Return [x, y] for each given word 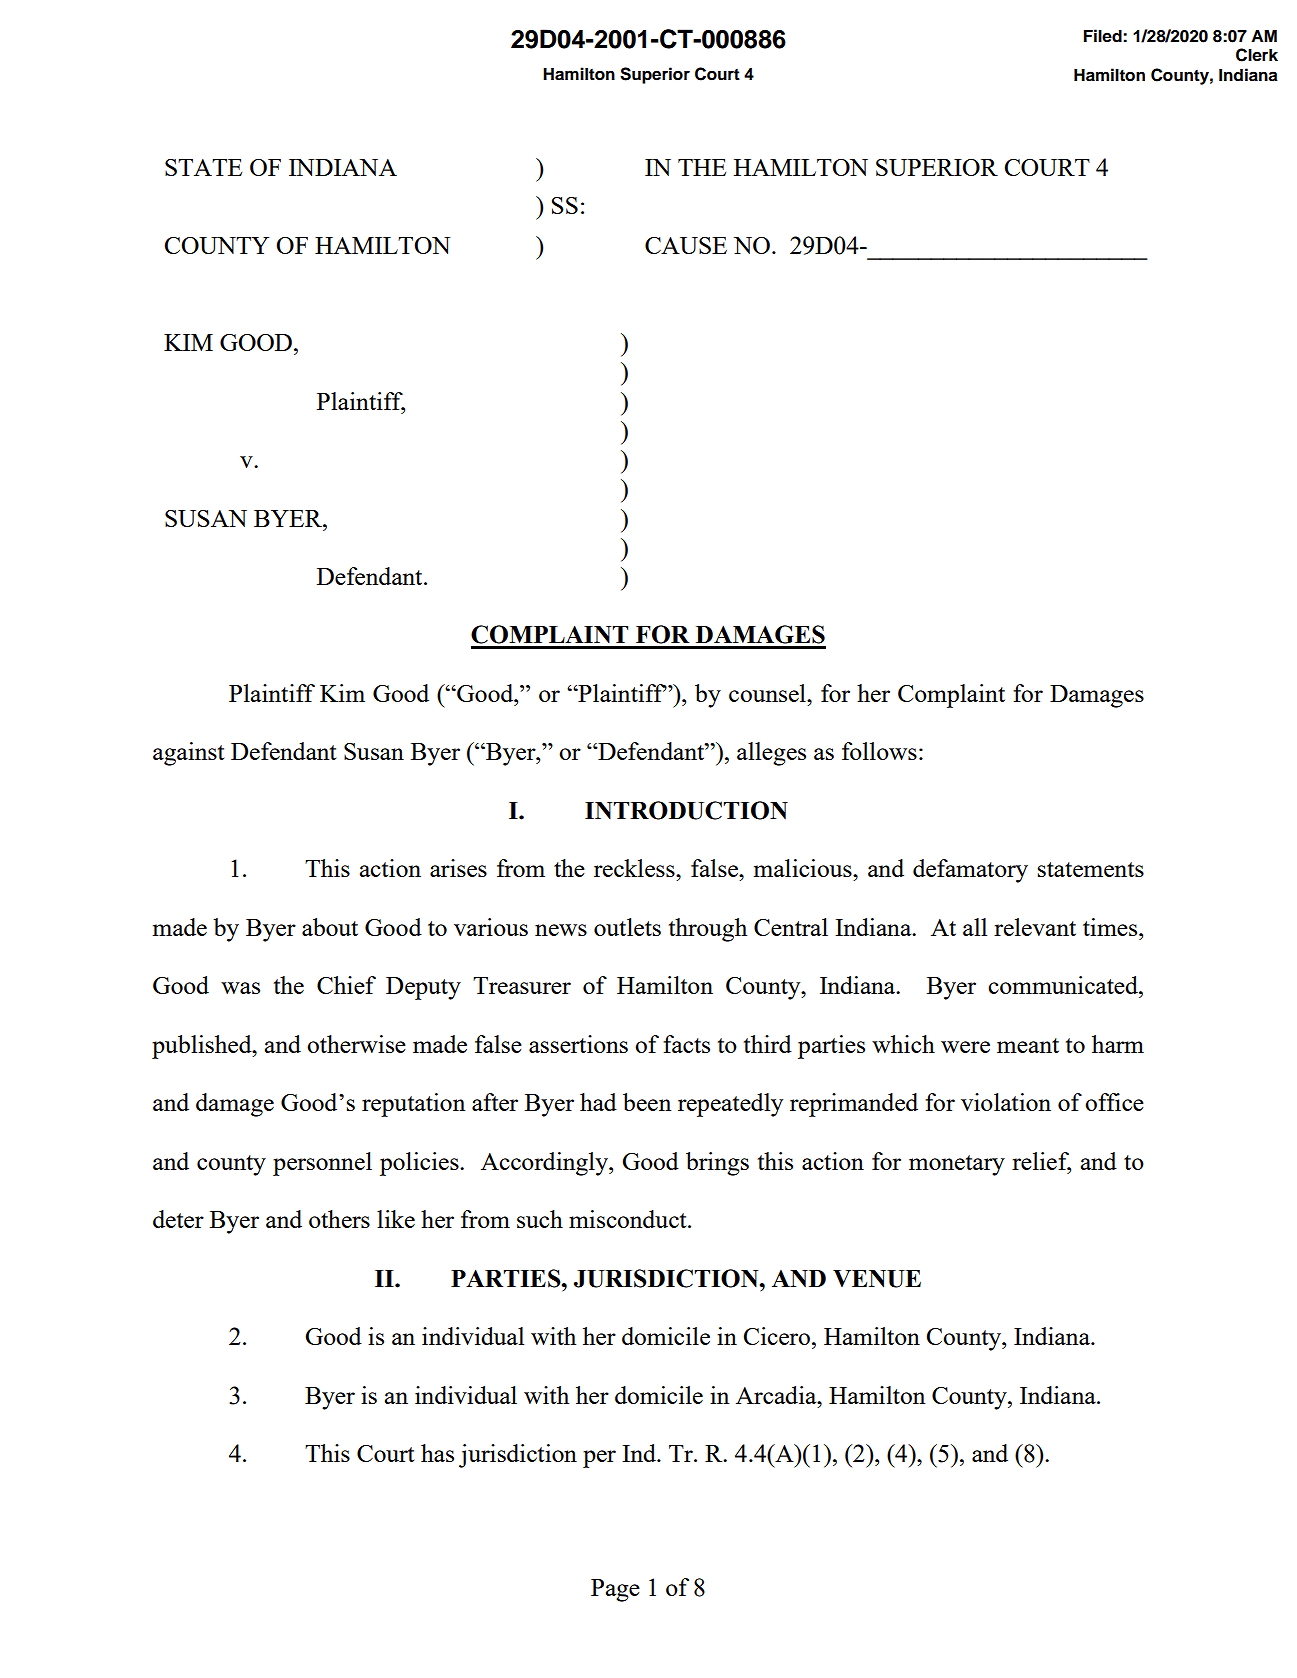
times [1111, 927]
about [330, 927]
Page [615, 1590]
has [437, 1453]
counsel [768, 693]
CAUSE [686, 245]
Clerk [1257, 55]
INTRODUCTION [686, 810]
